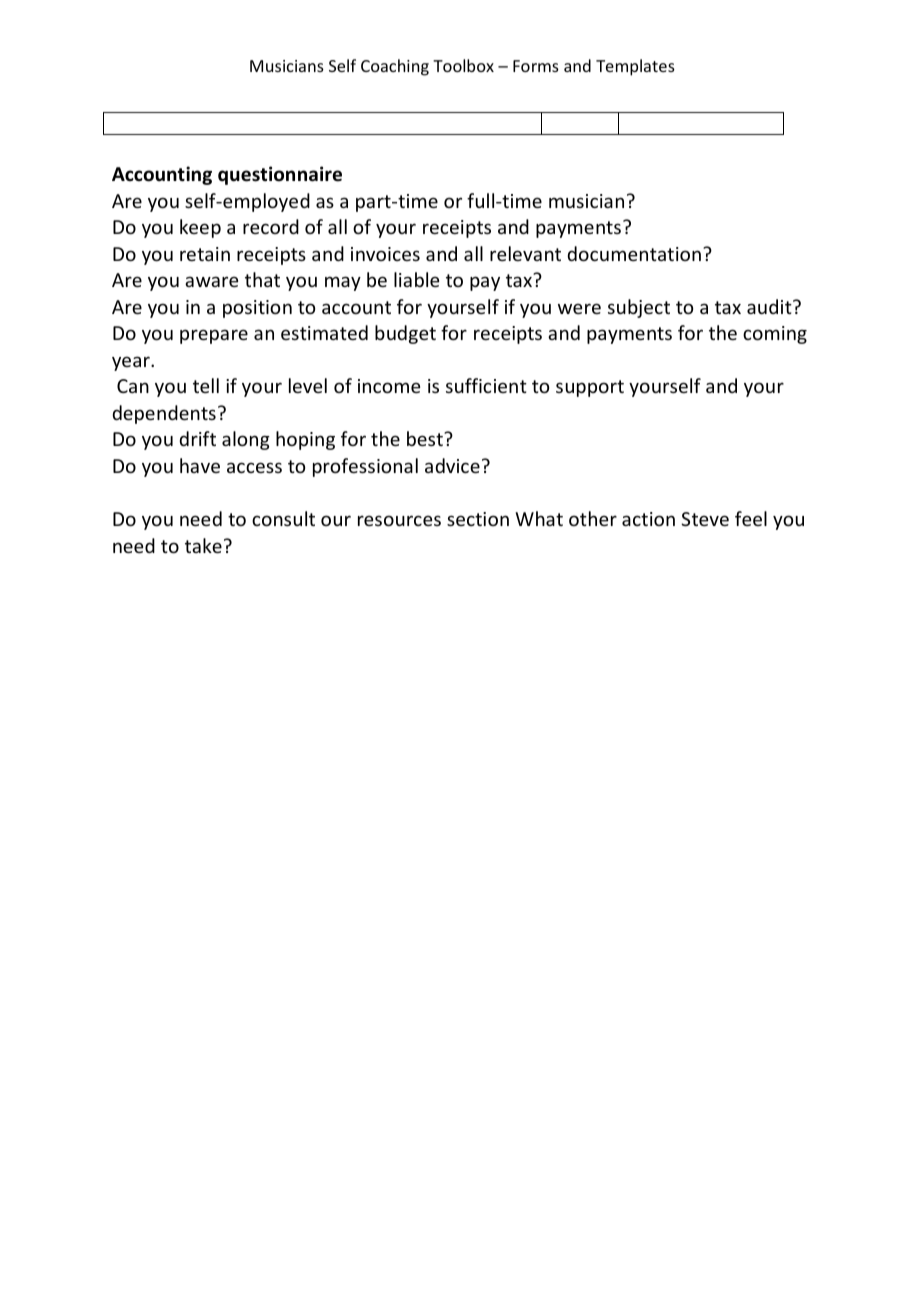  I want to click on Steve, so click(705, 519).
